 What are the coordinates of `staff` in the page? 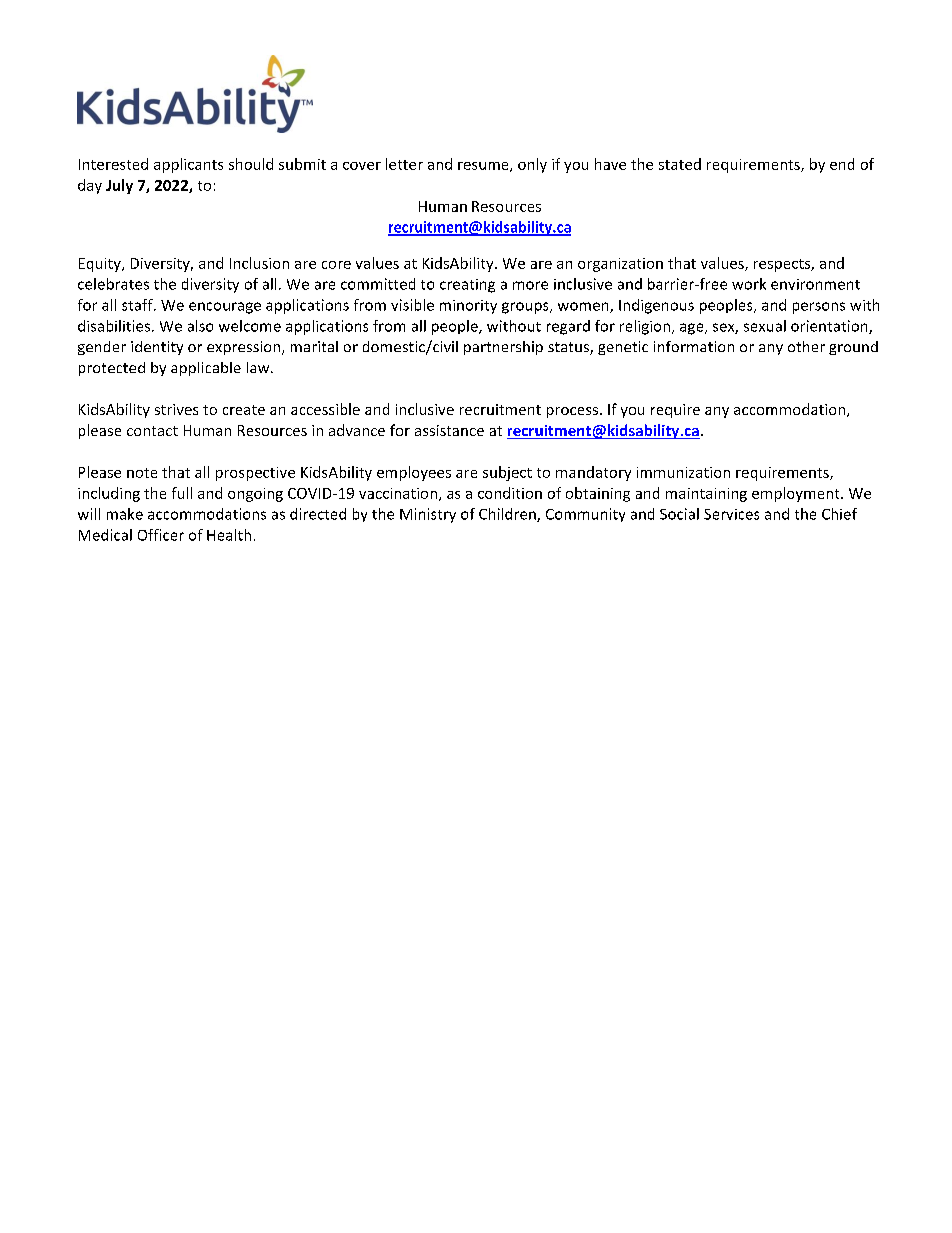 It's located at (138, 305).
